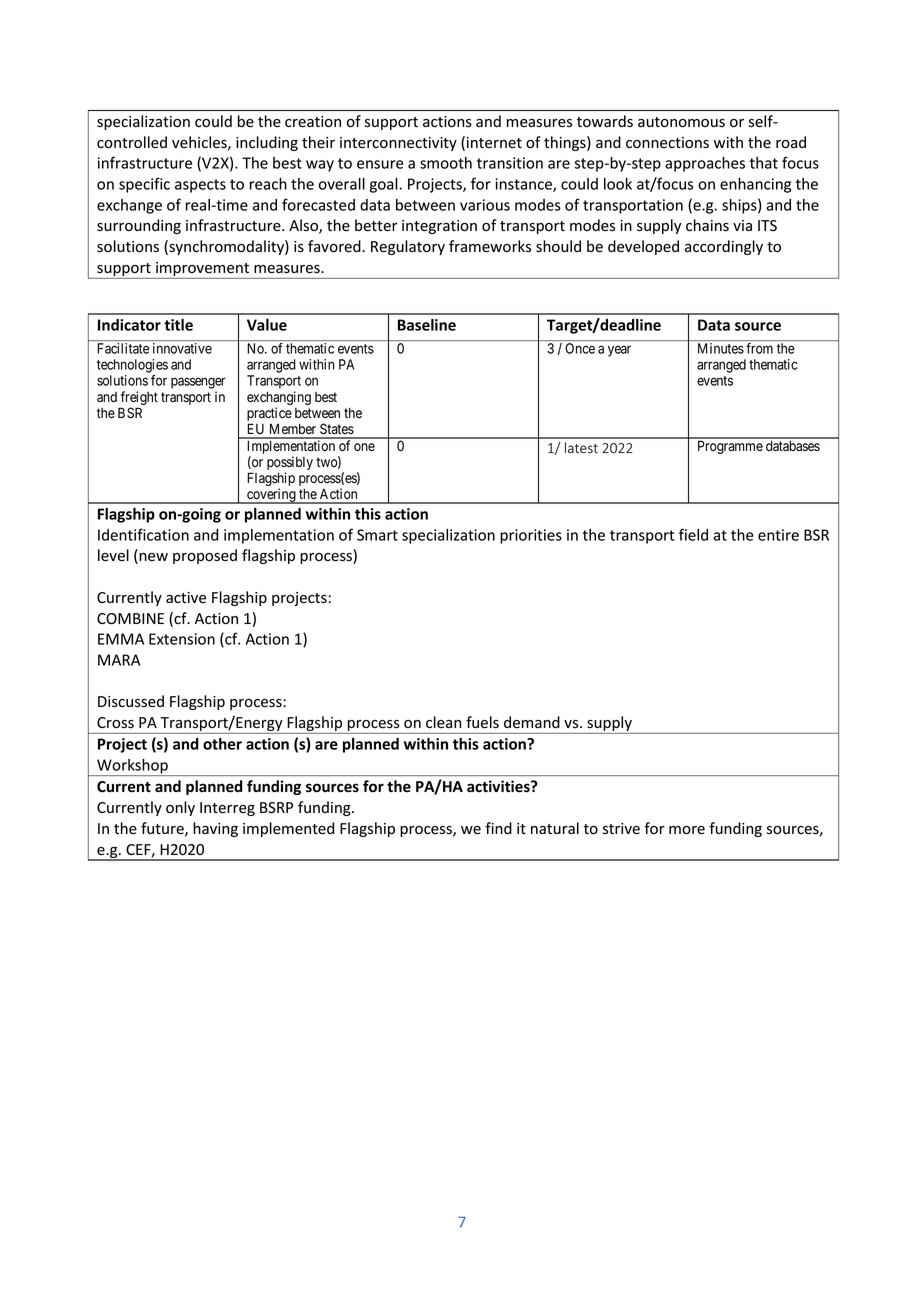 The width and height of the page is (924, 1308). What do you see at coordinates (182, 639) in the page?
I see `Extension` at bounding box center [182, 639].
